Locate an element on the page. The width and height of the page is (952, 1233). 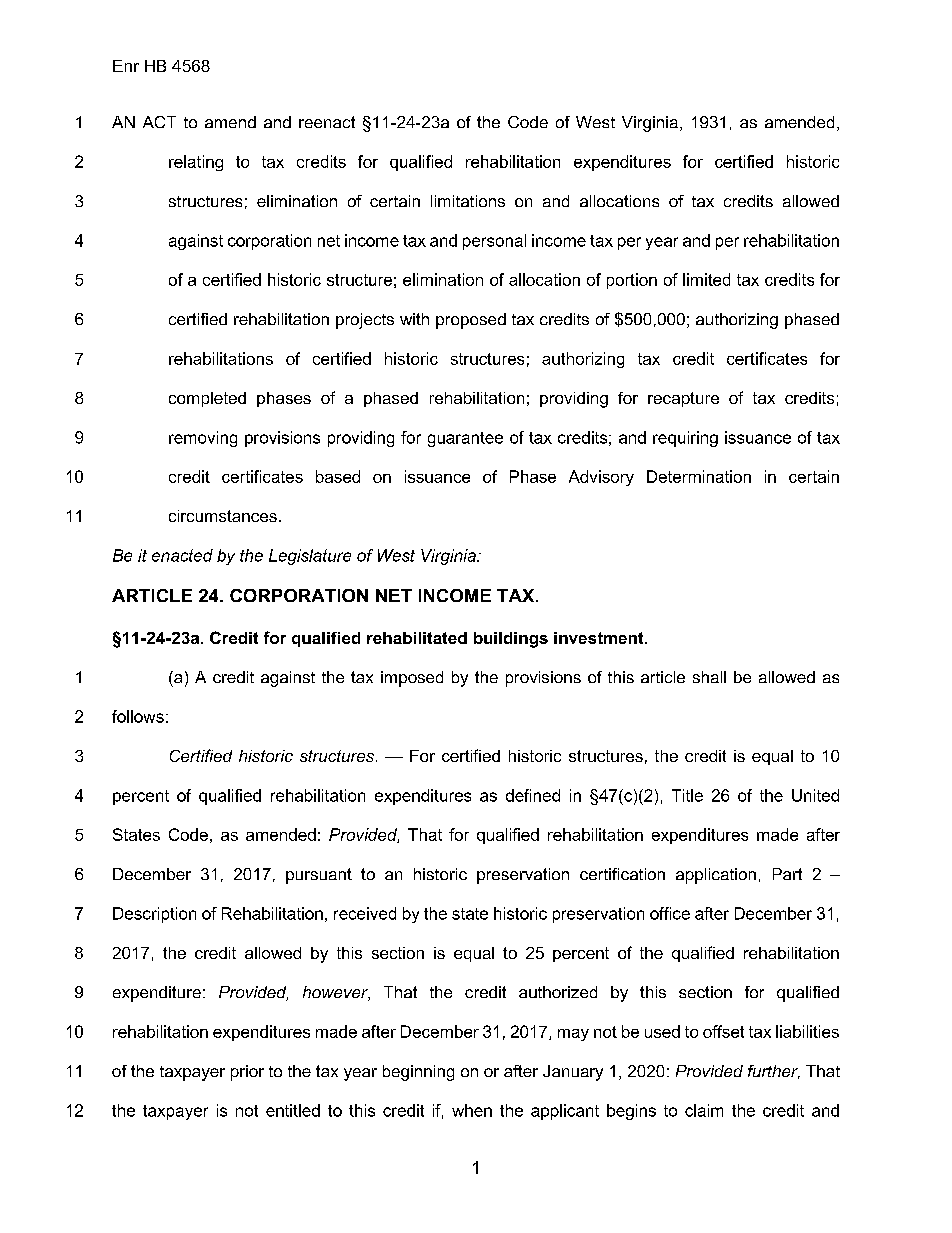
further is located at coordinates (774, 1072).
